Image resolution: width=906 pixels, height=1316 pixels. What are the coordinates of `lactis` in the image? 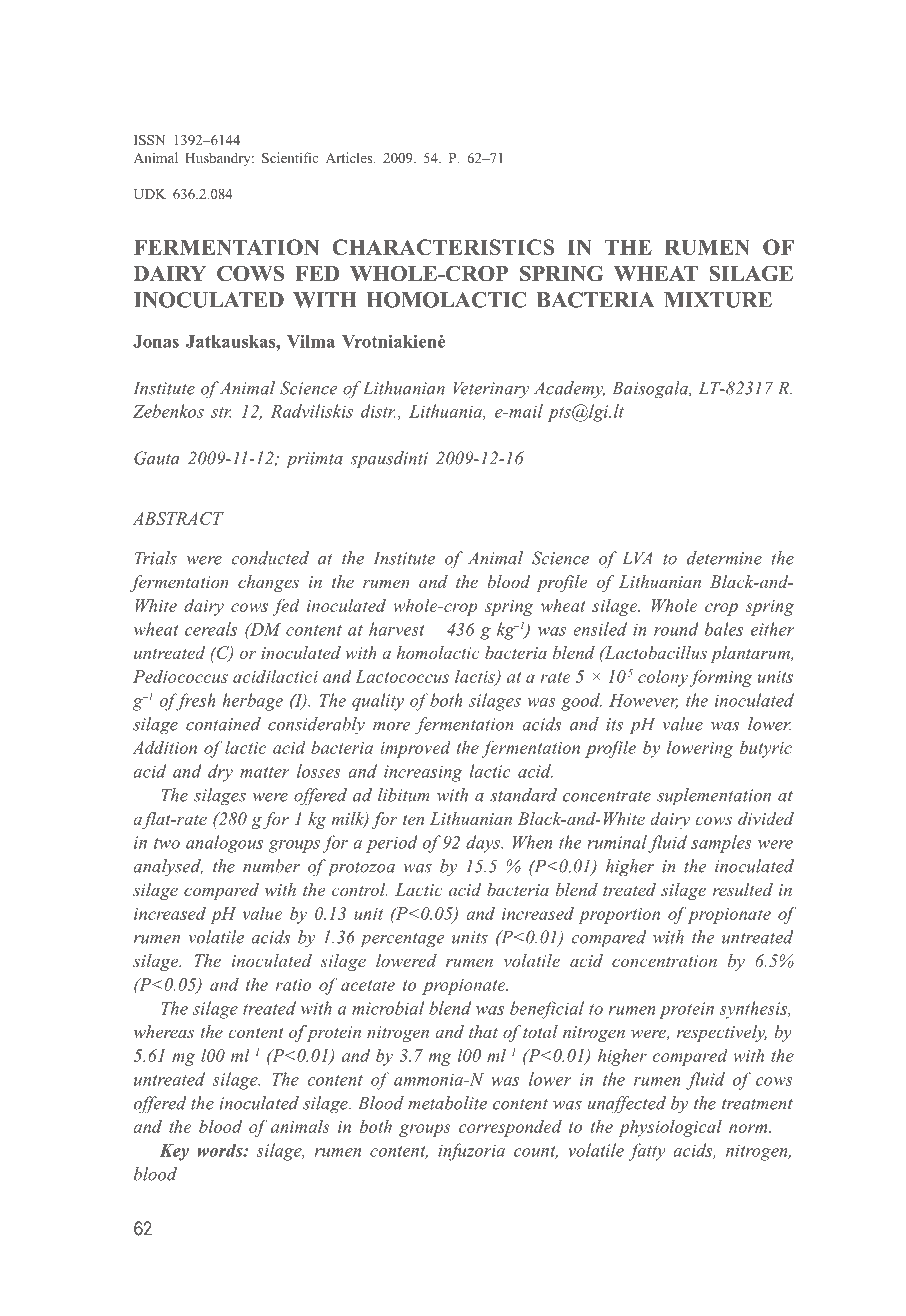 It's located at (476, 677).
